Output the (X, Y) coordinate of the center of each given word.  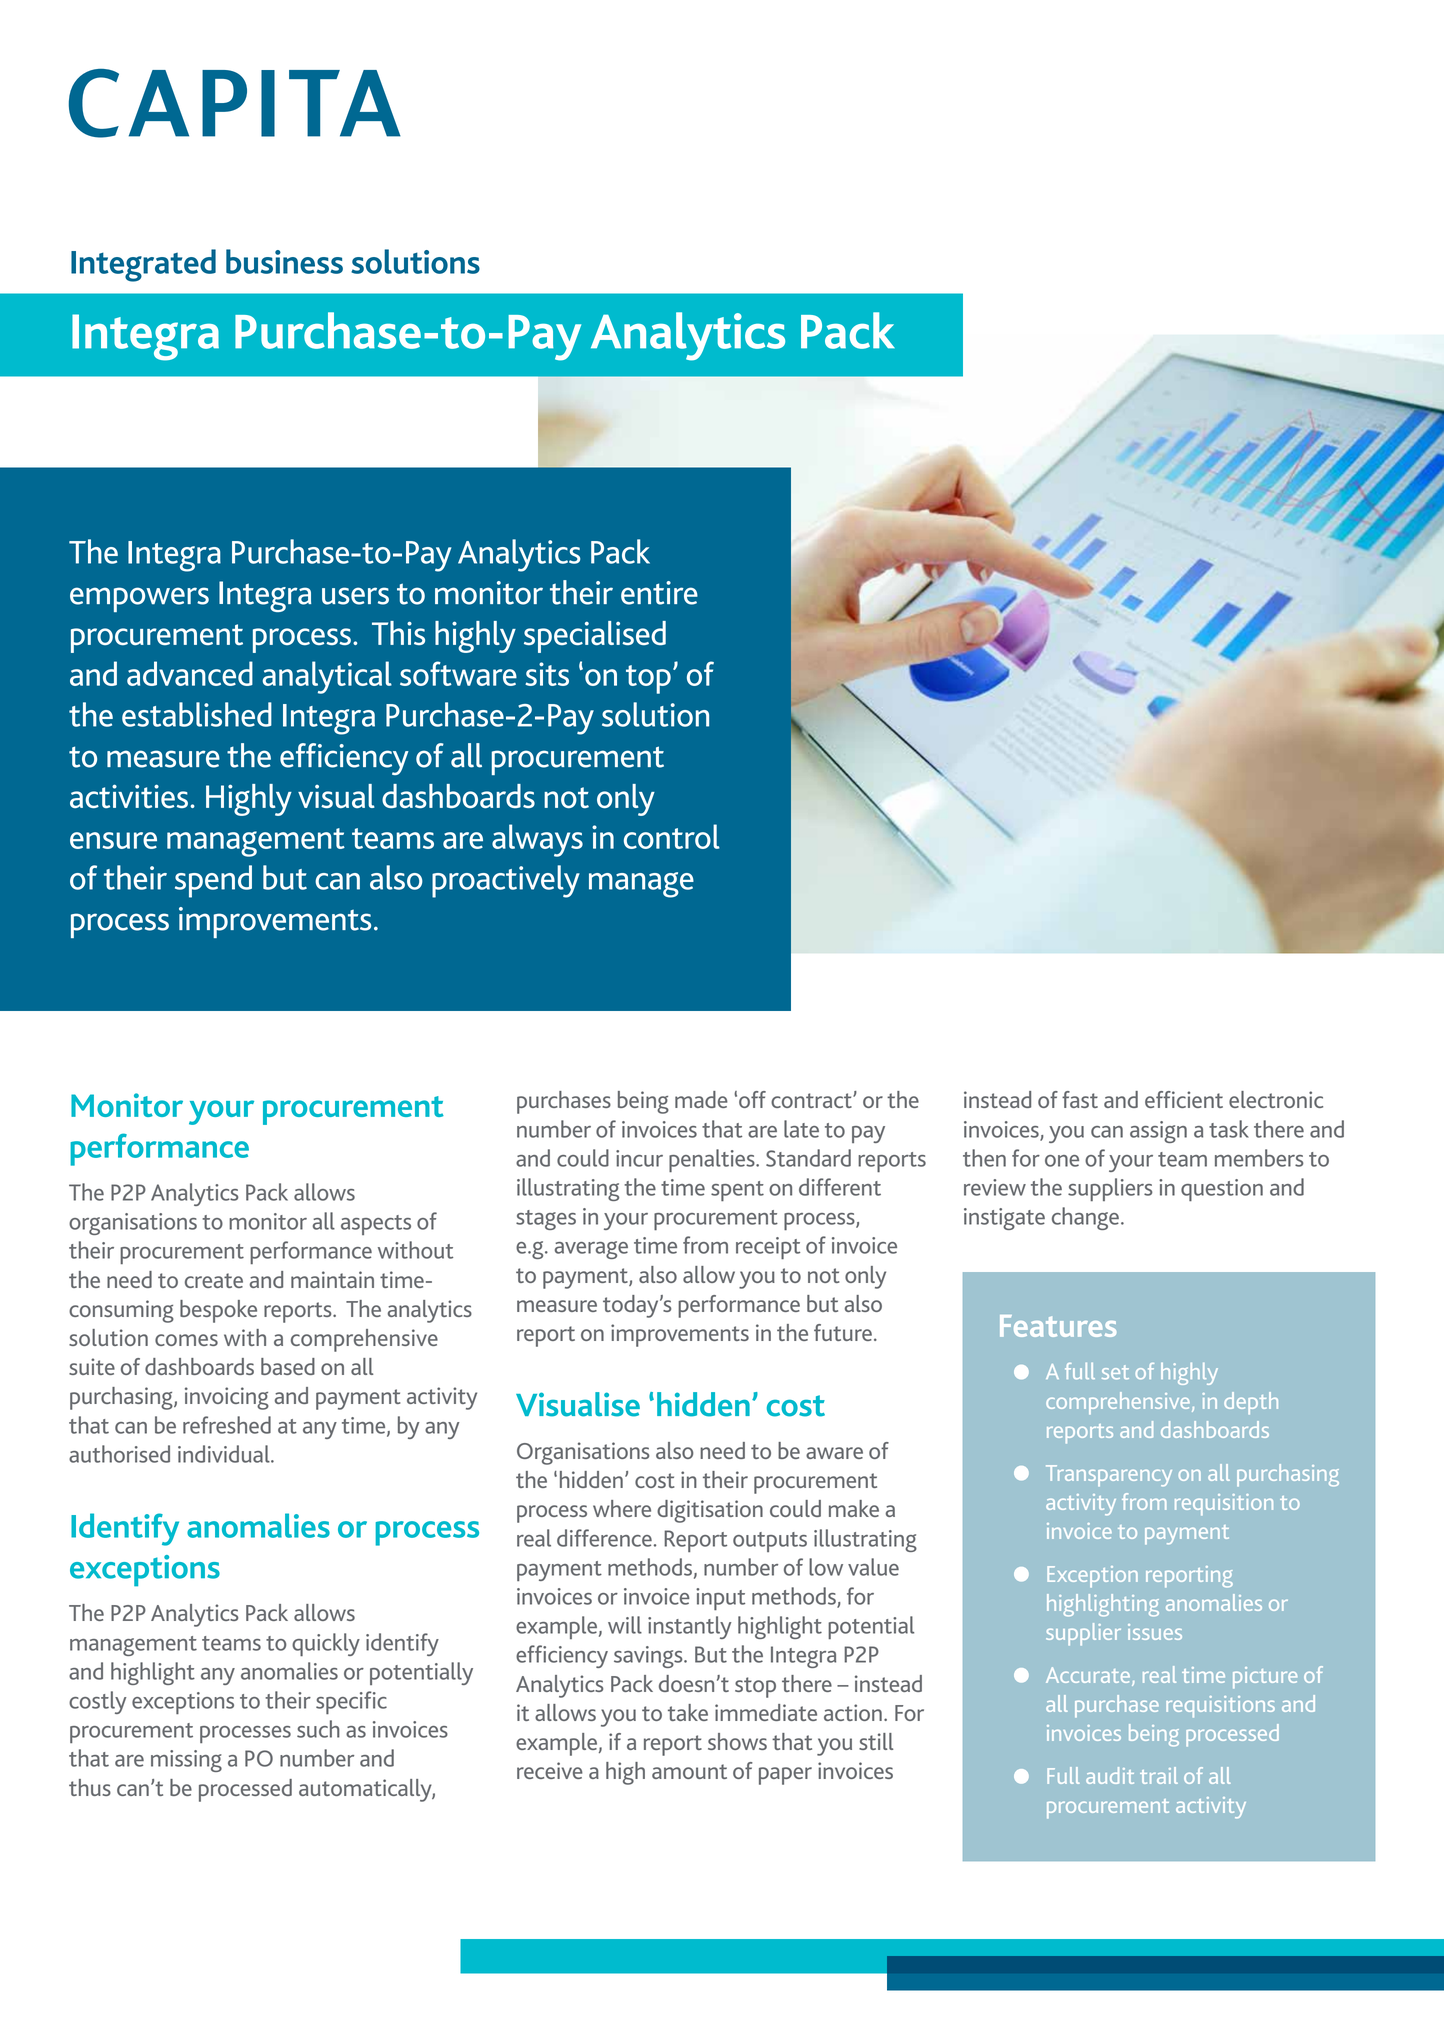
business (284, 261)
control (672, 836)
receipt (768, 1248)
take (688, 1712)
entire (659, 593)
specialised (595, 637)
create (214, 1280)
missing (186, 1761)
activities (129, 796)
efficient (1184, 1099)
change (1085, 1218)
